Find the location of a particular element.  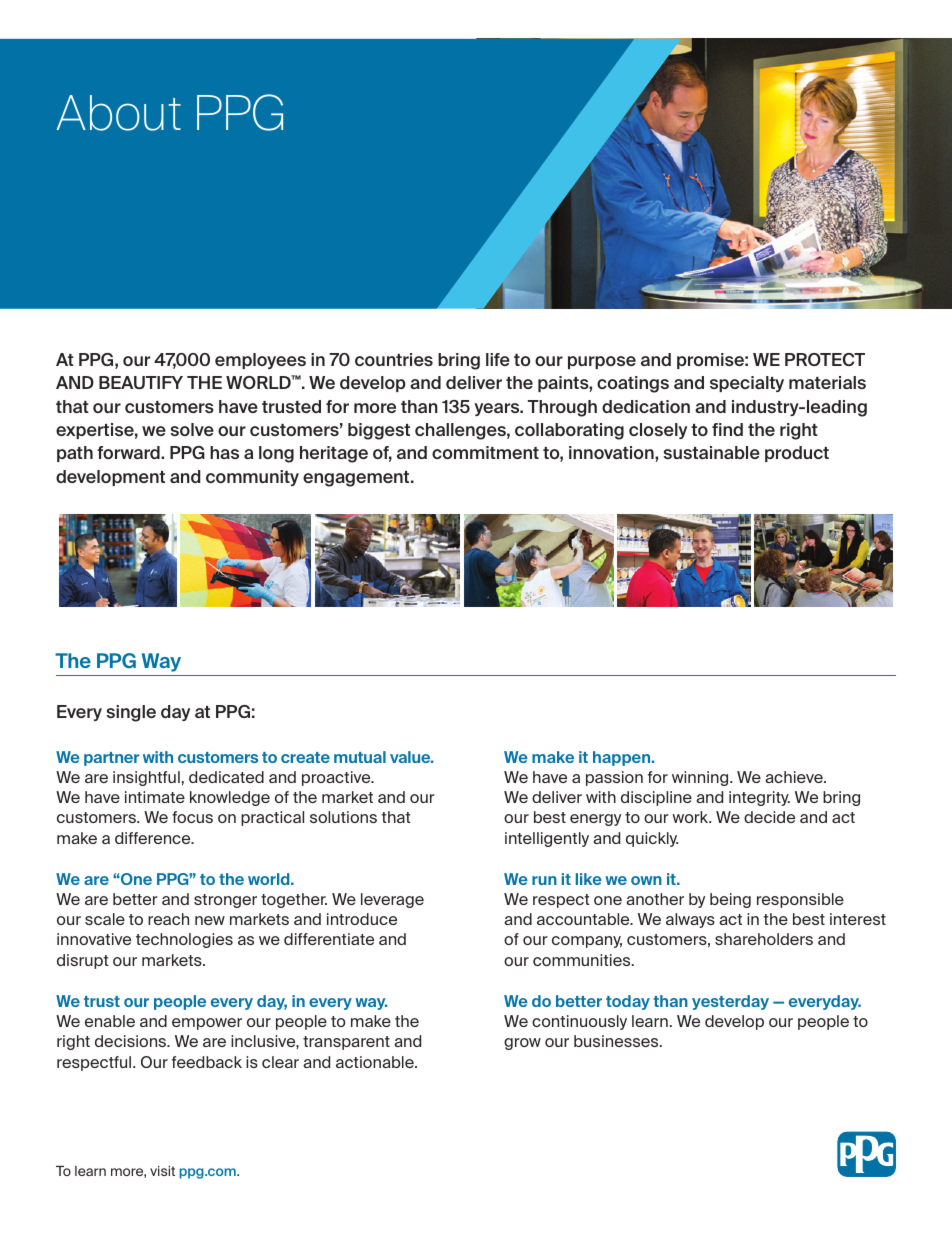

mutual is located at coordinates (360, 757).
